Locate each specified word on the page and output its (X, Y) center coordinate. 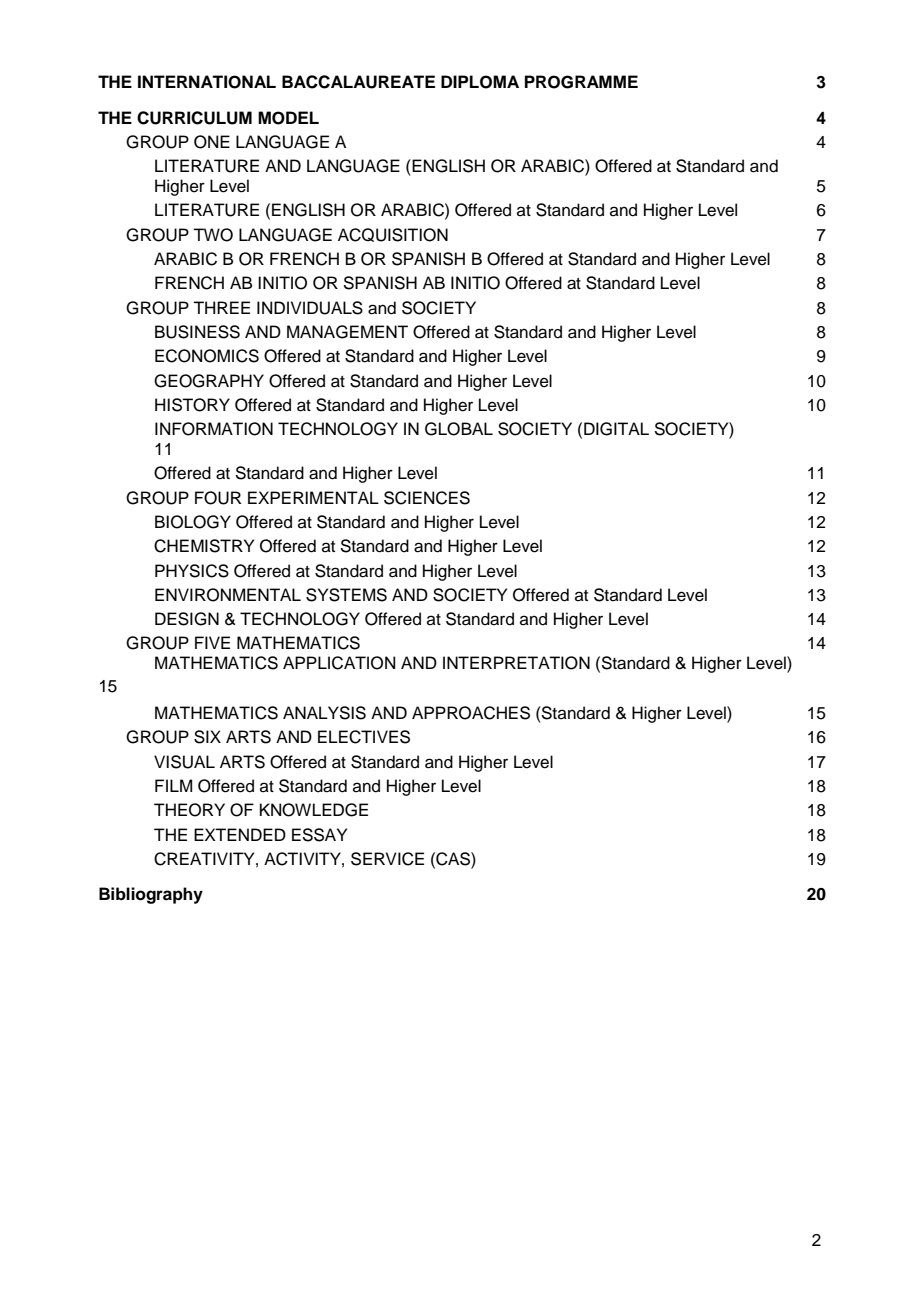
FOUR (218, 498)
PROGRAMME (581, 82)
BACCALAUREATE (358, 82)
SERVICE (387, 859)
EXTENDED (240, 834)
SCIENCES (427, 498)
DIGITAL (616, 429)
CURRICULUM (194, 118)
